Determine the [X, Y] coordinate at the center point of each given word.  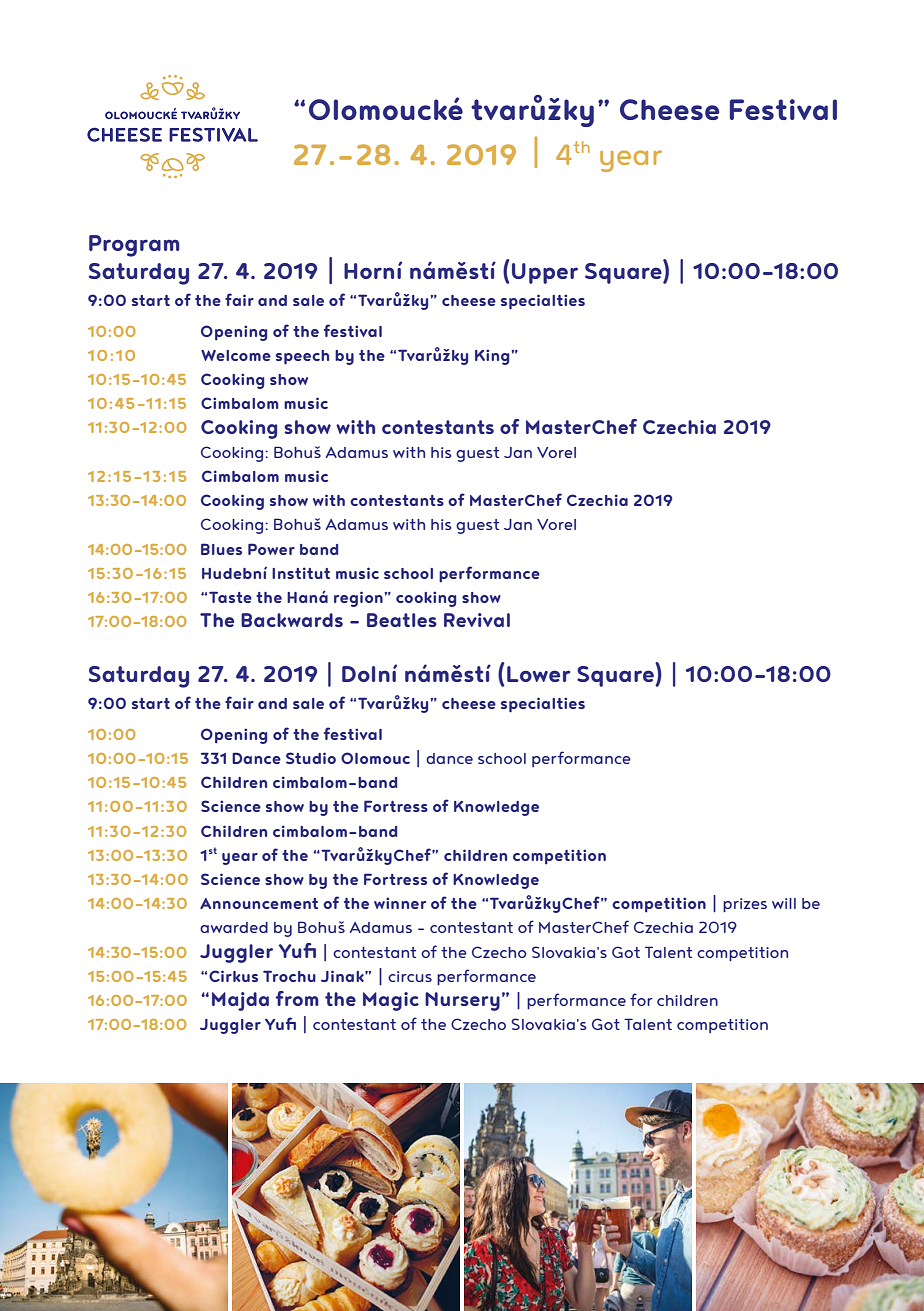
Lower [538, 674]
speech [302, 357]
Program [134, 246]
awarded [234, 927]
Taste [230, 597]
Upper [545, 273]
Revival [477, 620]
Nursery [462, 1001]
